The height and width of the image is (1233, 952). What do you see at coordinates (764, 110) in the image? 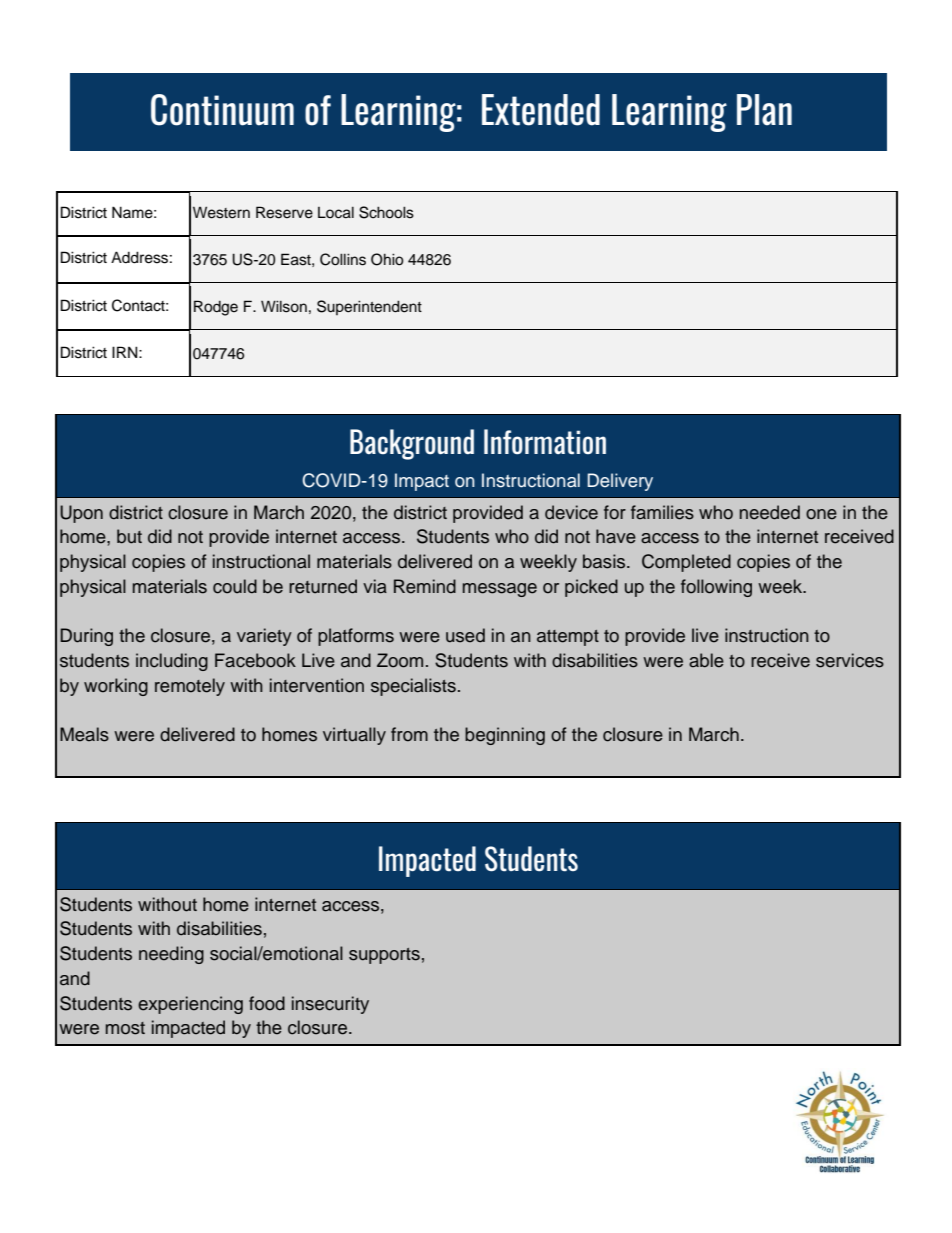
I see `Plan` at bounding box center [764, 110].
